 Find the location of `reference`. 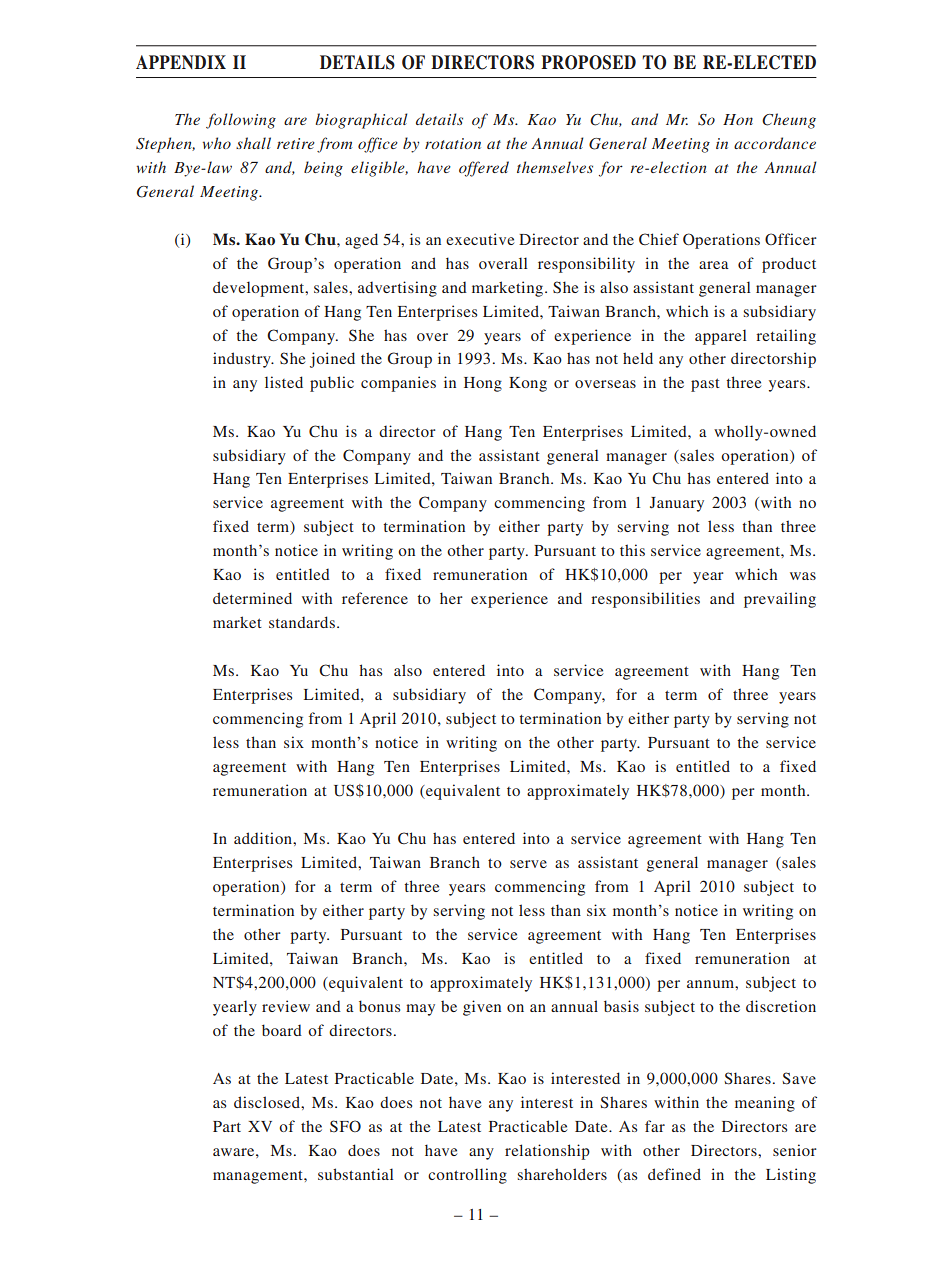

reference is located at coordinates (375, 598).
